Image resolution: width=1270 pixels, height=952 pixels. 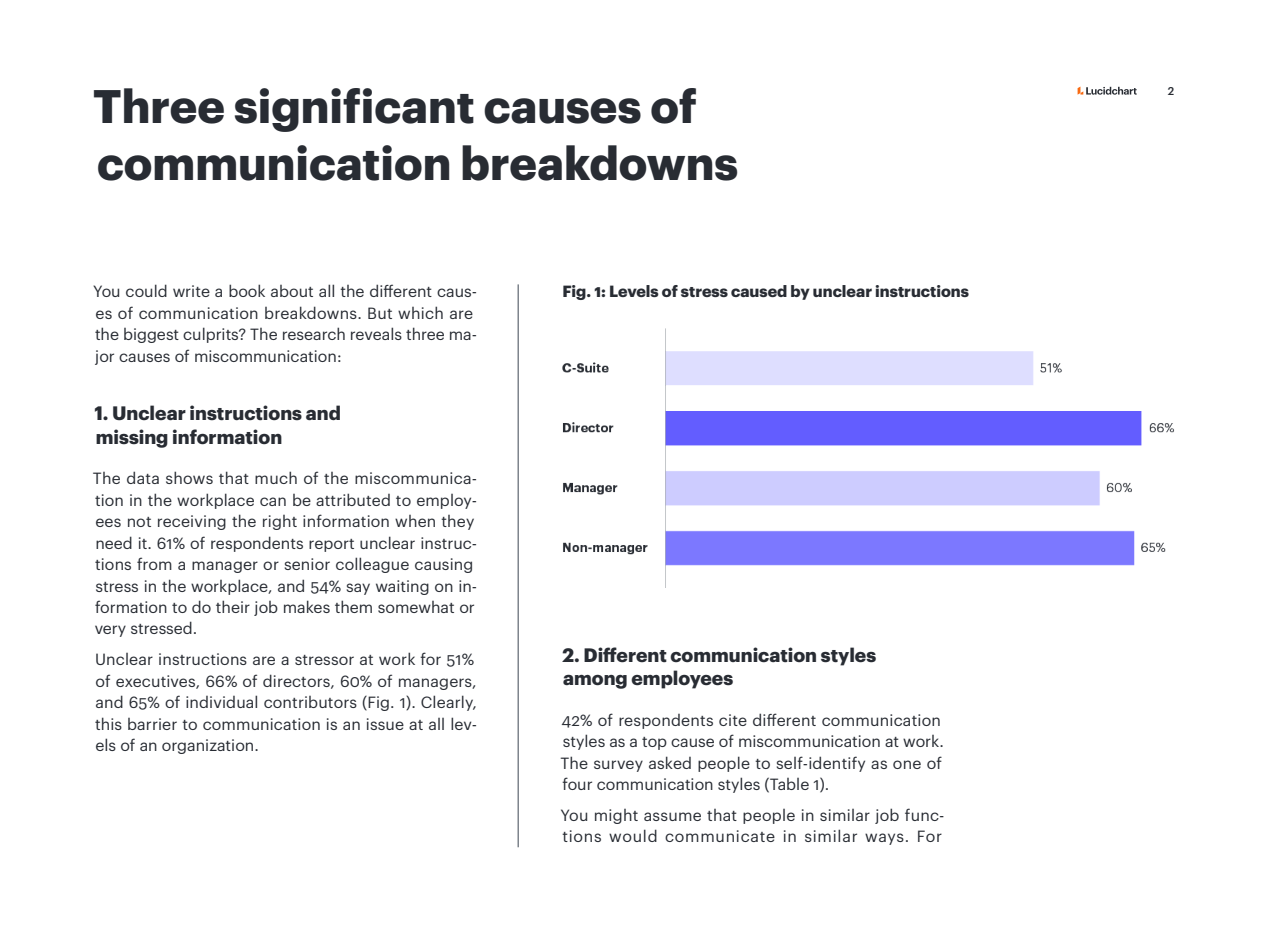 I want to click on which, so click(x=420, y=312).
